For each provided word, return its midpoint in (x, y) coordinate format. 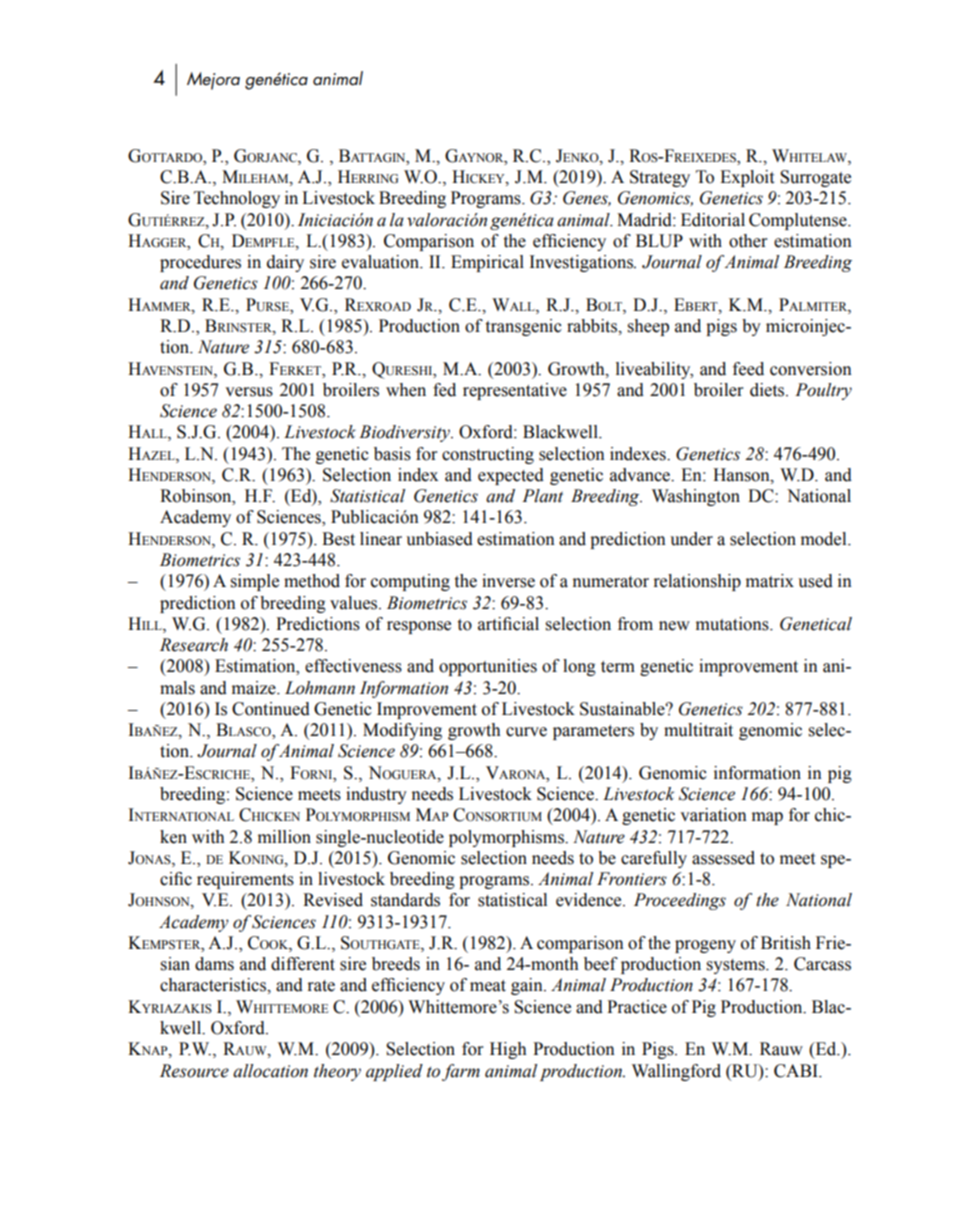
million (284, 837)
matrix (770, 581)
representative (515, 391)
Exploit (747, 178)
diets (768, 390)
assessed (723, 858)
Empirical (487, 263)
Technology (237, 199)
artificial (508, 624)
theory (337, 1072)
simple (255, 582)
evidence (590, 900)
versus (249, 392)
